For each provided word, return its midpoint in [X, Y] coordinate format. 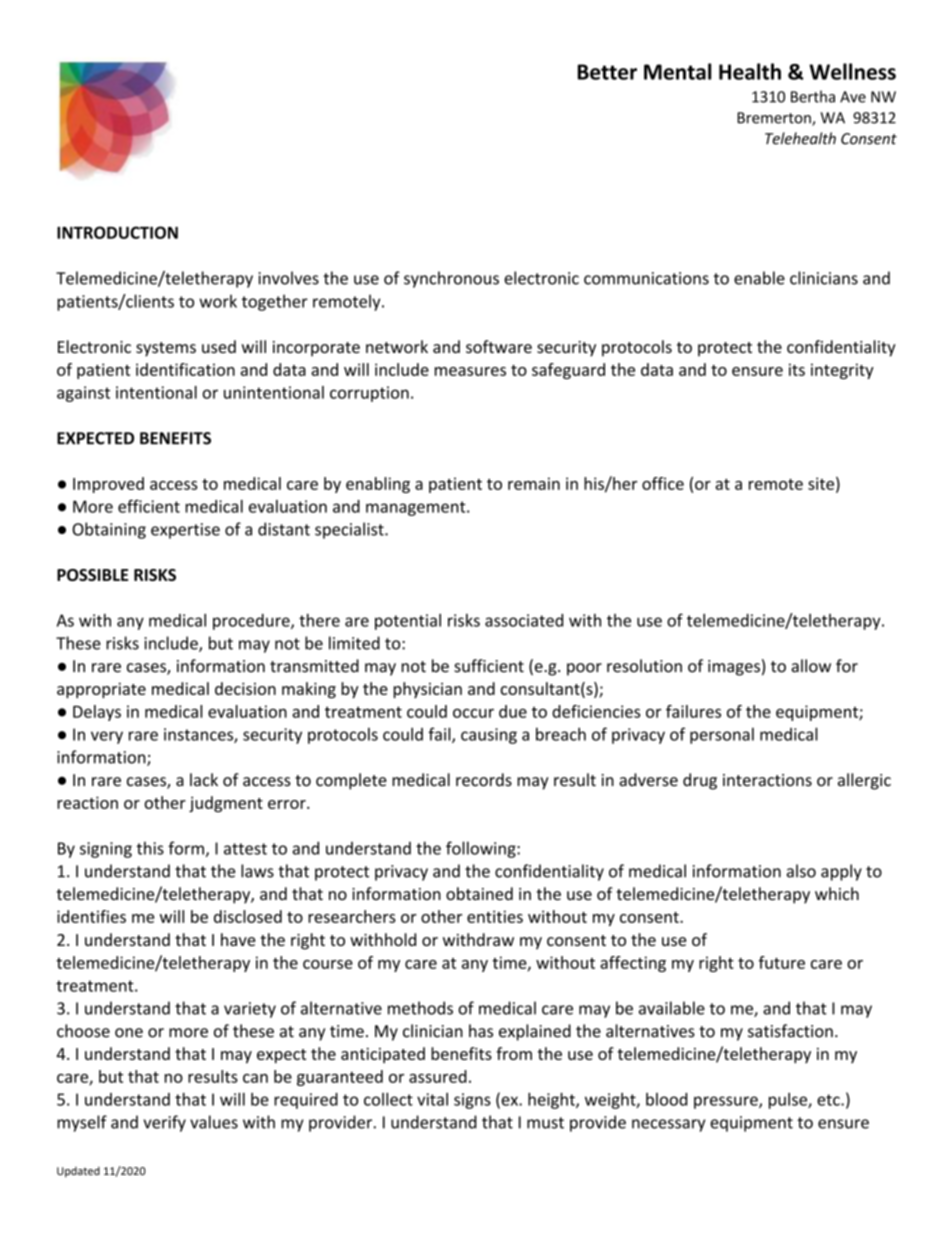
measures [470, 371]
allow [811, 666]
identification [185, 369]
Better [607, 72]
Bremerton [775, 119]
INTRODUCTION [117, 232]
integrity [842, 371]
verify [164, 1123]
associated [524, 620]
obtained [479, 893]
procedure [252, 622]
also [801, 871]
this [150, 848]
